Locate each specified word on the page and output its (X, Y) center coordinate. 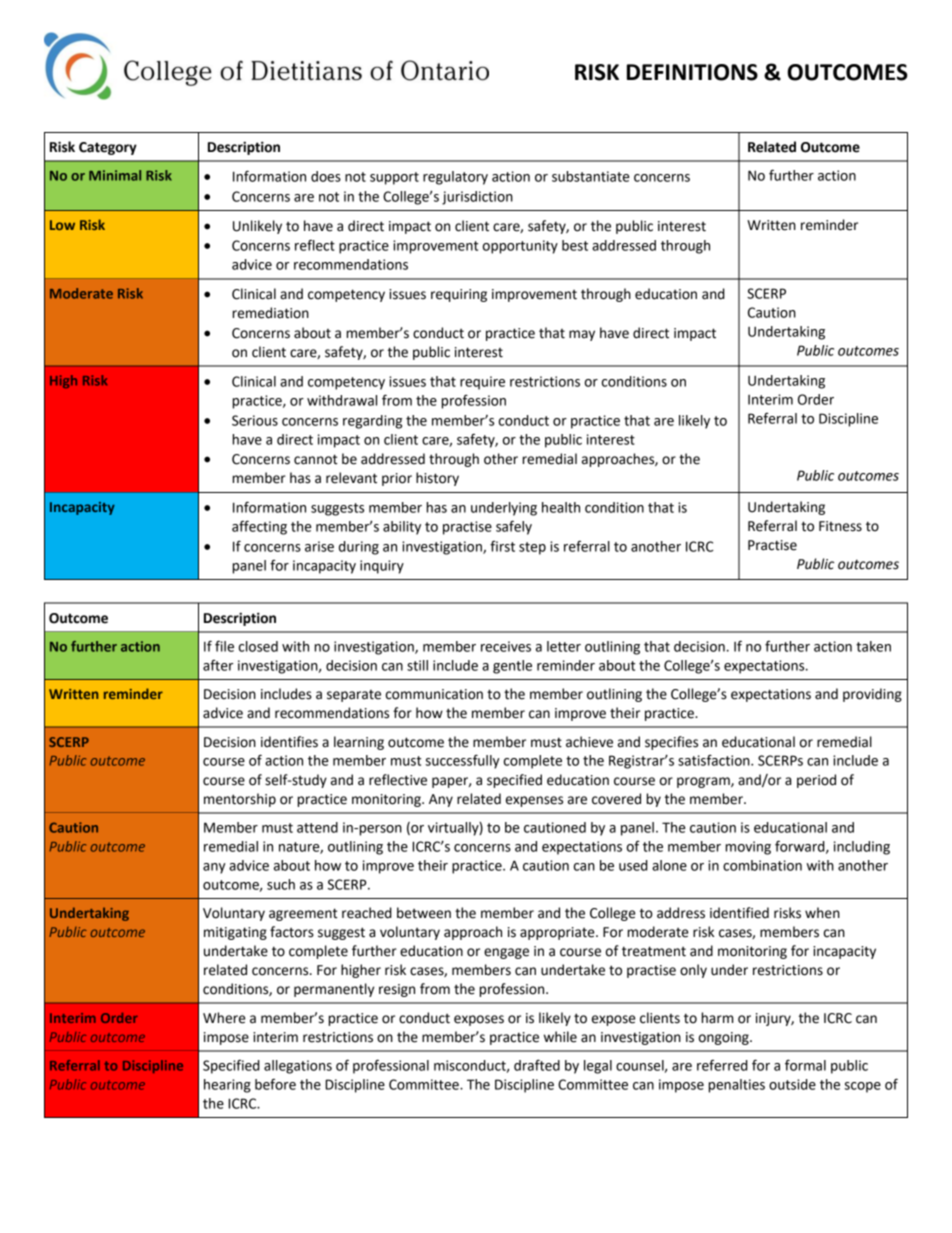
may (582, 335)
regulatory (455, 178)
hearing (227, 1086)
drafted (537, 1065)
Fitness (840, 526)
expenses (534, 801)
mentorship (240, 800)
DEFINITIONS (692, 72)
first (502, 546)
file (224, 646)
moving (748, 848)
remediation (271, 313)
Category (108, 148)
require (482, 383)
